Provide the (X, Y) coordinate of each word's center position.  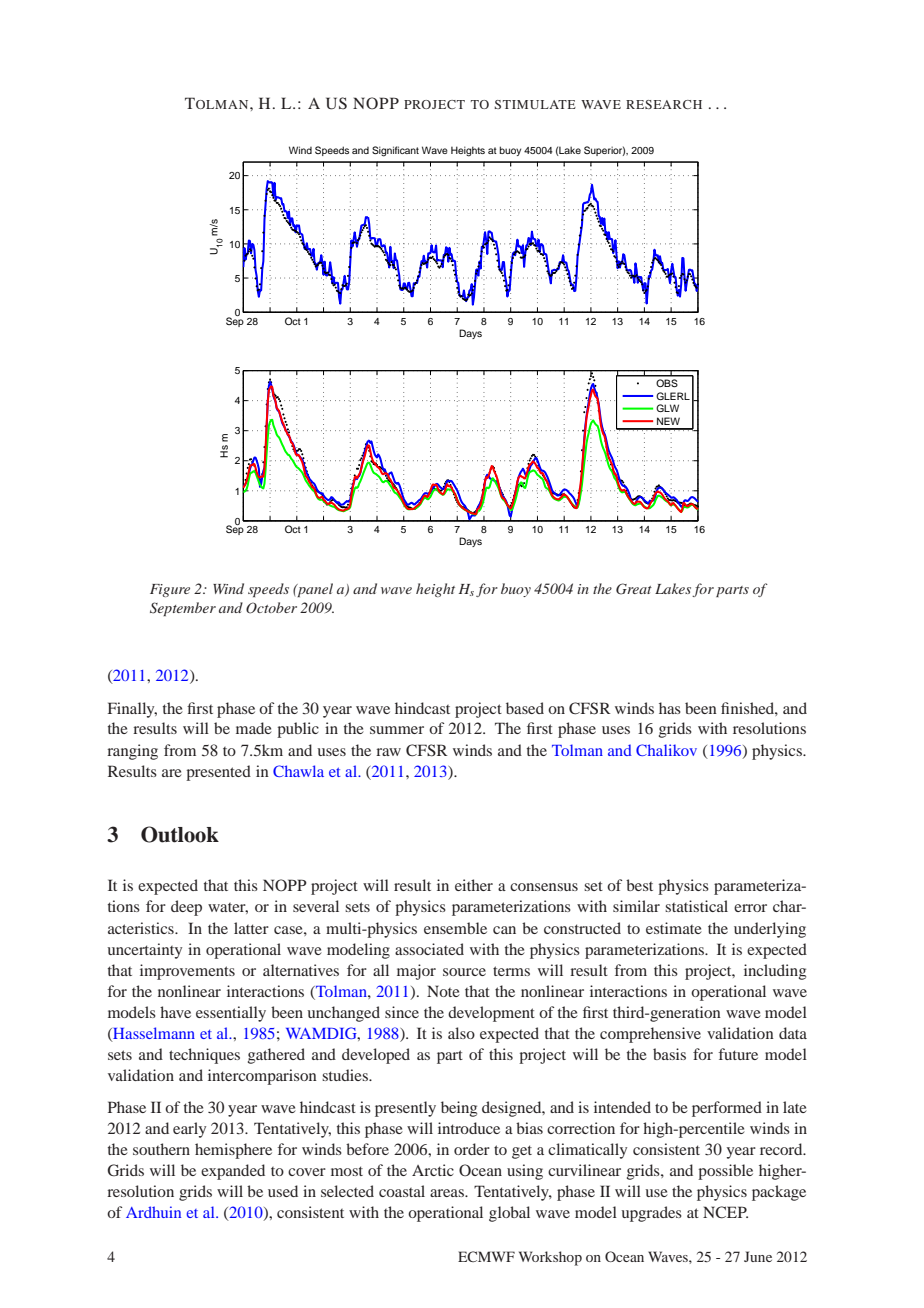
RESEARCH (664, 104)
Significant (395, 151)
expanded (233, 1172)
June (758, 1256)
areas (448, 1193)
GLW (667, 408)
